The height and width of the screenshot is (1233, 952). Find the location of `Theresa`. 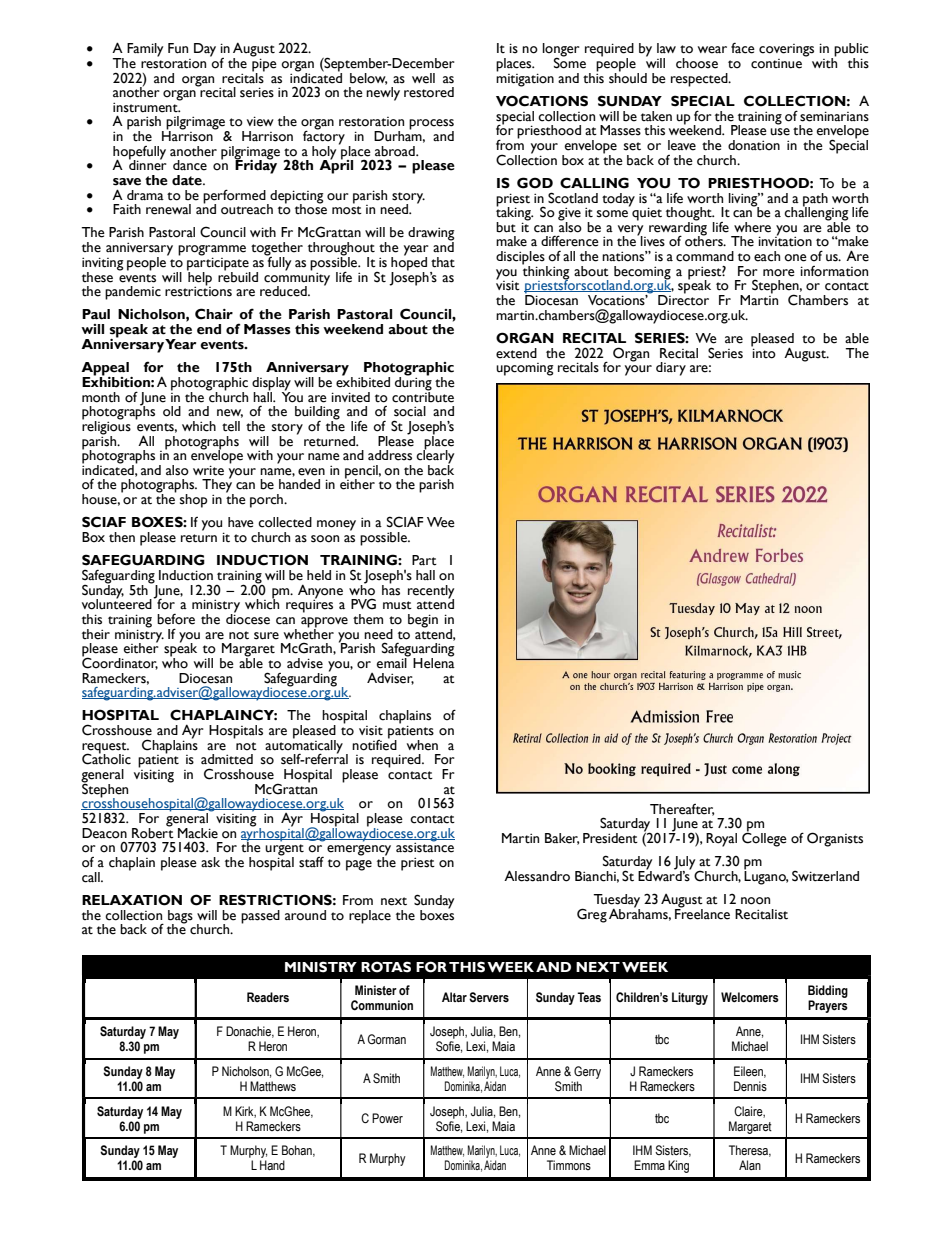

Theresa is located at coordinates (750, 1151).
